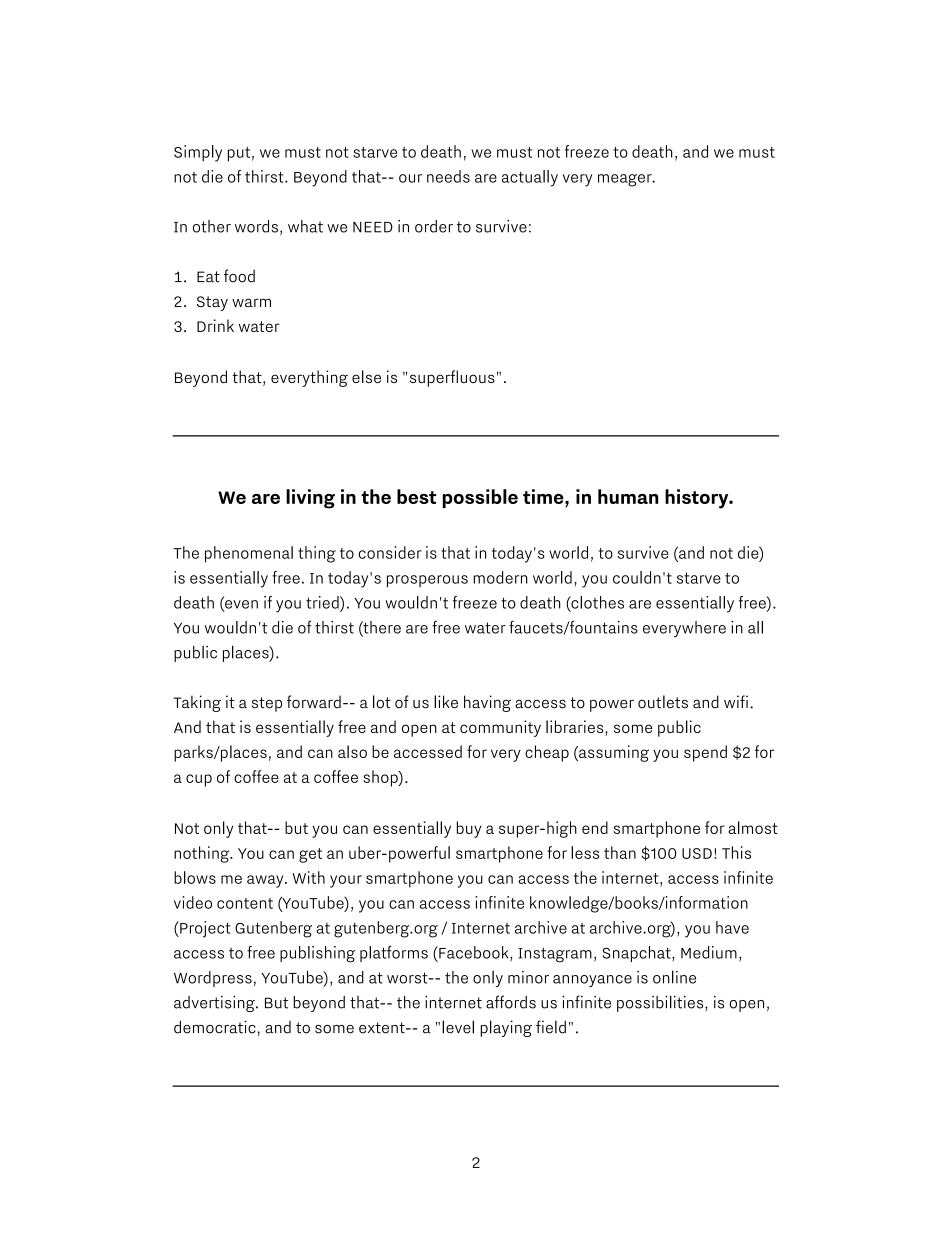  Describe the element at coordinates (215, 1004) in the document. I see `advertising` at that location.
